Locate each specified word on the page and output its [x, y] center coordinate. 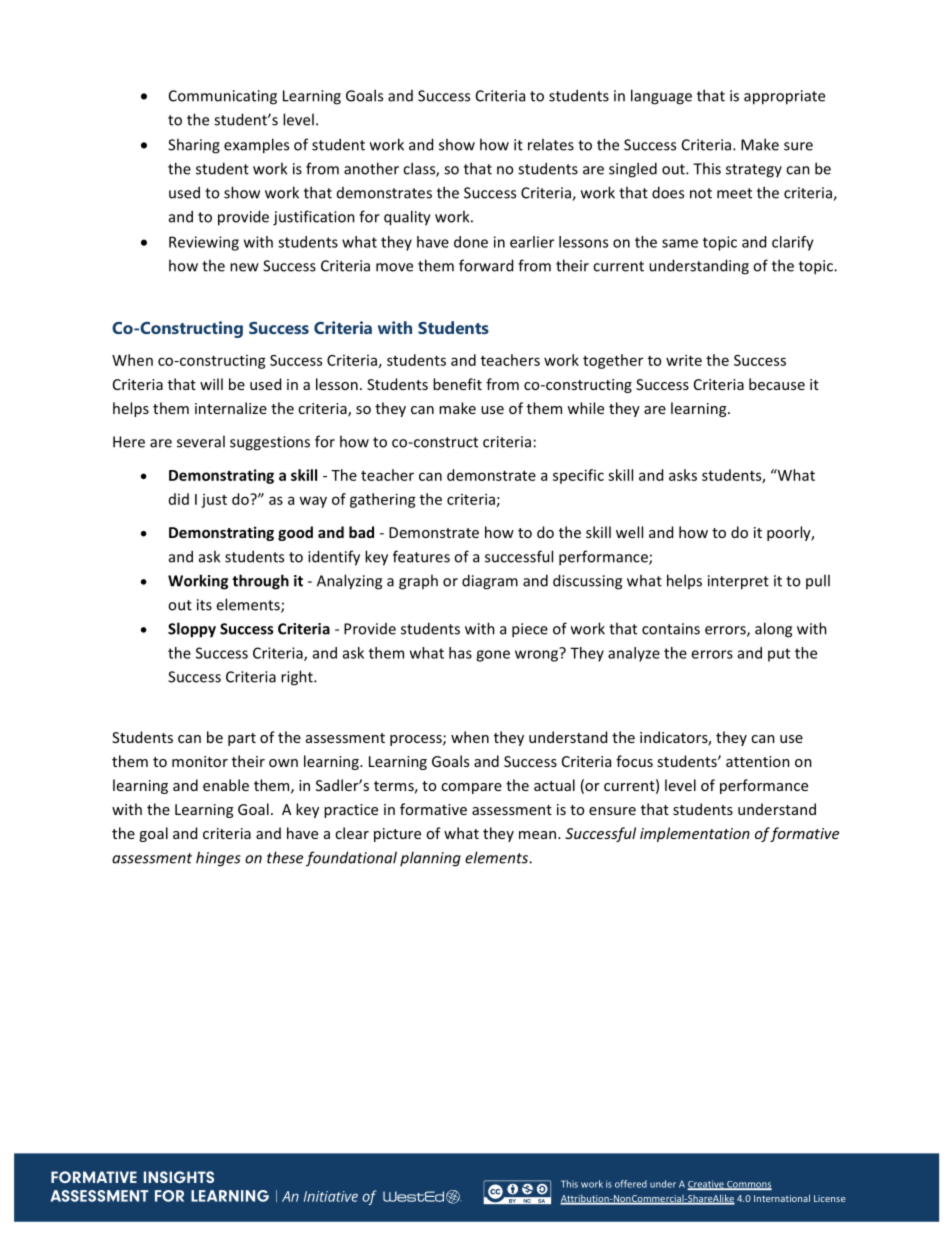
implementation [695, 834]
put [779, 655]
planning [430, 859]
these [285, 857]
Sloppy [192, 630]
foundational [351, 859]
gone [493, 656]
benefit [457, 384]
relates [551, 144]
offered [631, 1184]
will [211, 384]
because [777, 384]
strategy [754, 171]
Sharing [194, 146]
